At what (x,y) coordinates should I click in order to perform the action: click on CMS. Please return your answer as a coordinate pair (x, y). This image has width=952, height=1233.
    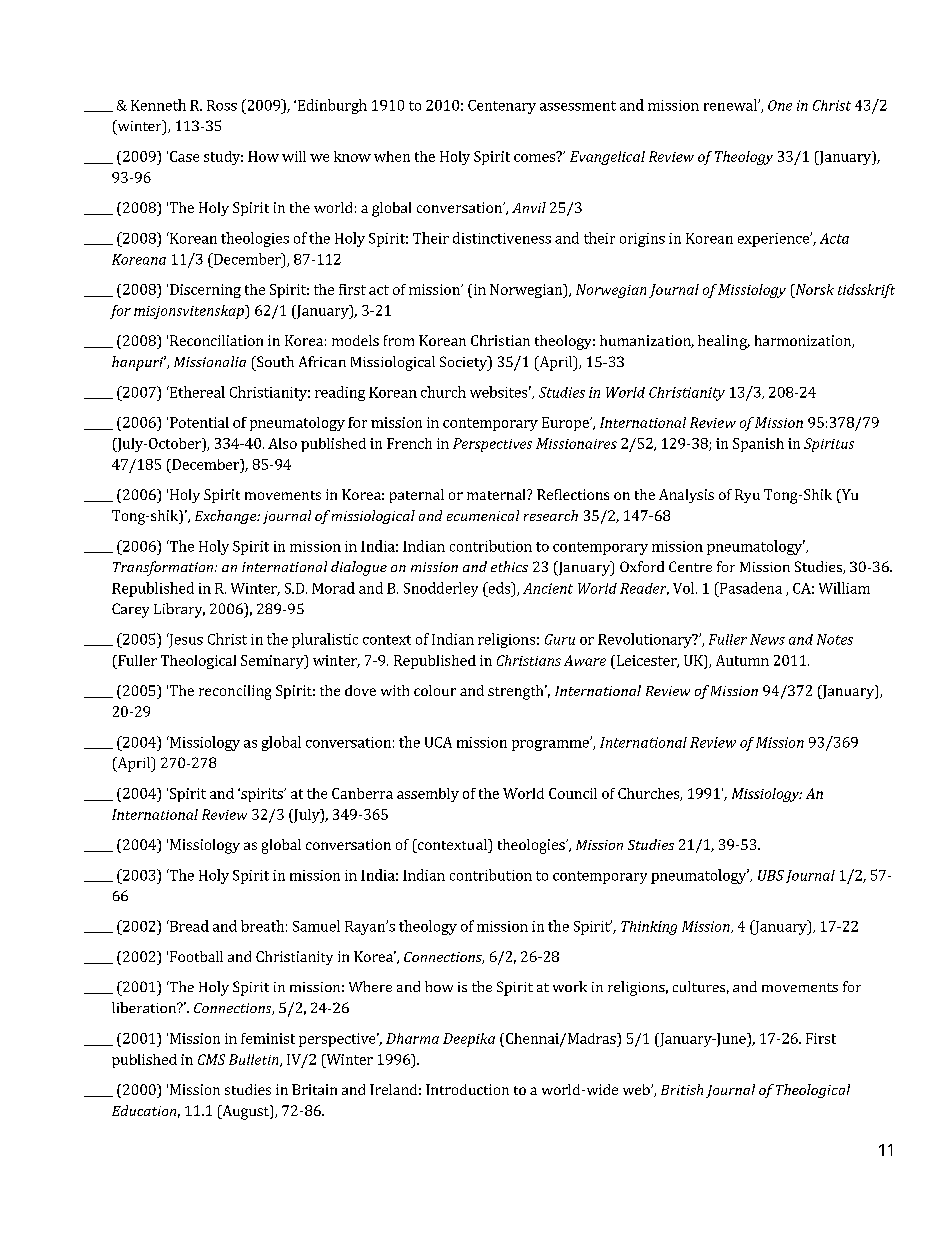
    Looking at the image, I should click on (211, 1059).
